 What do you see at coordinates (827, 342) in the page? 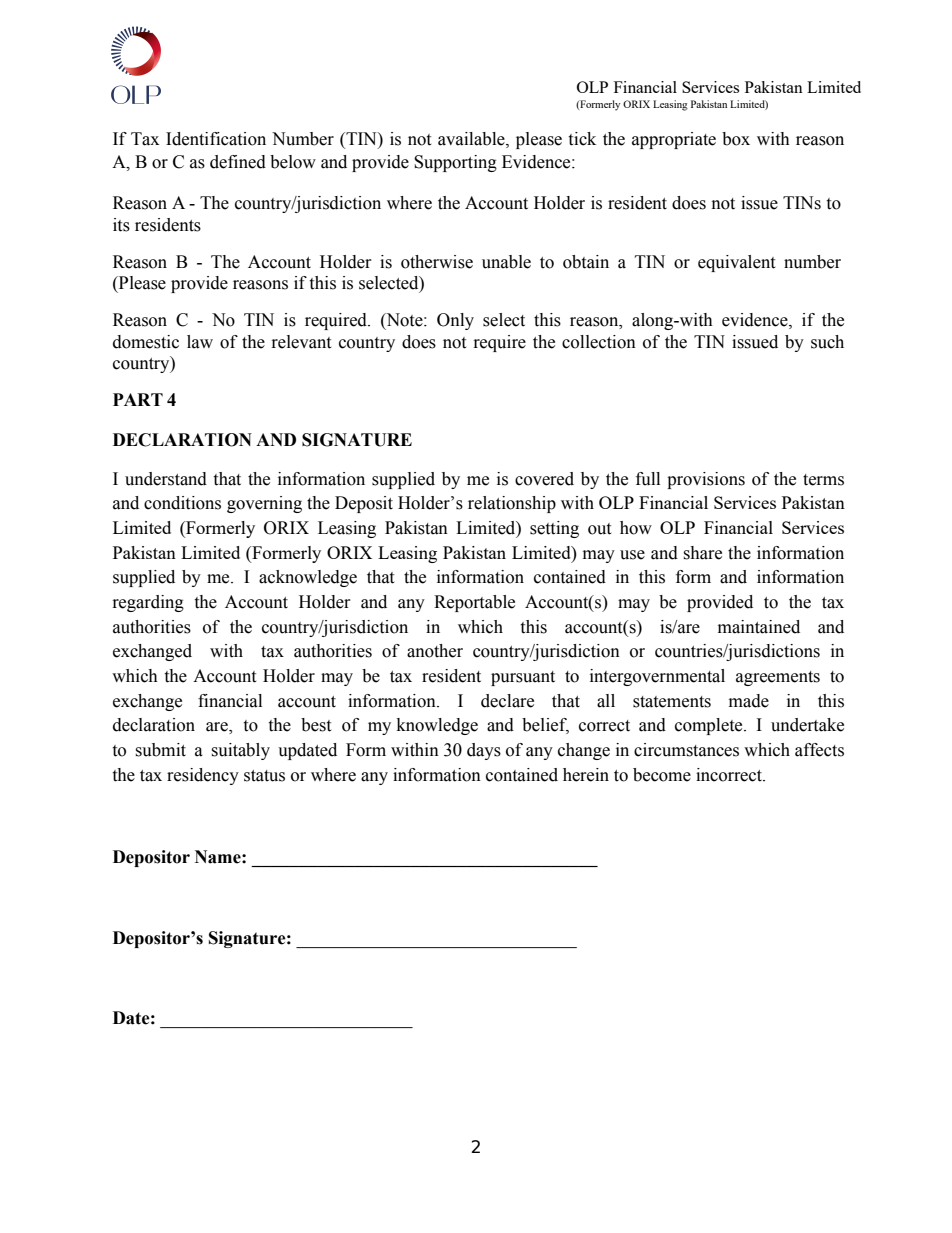
I see `such` at bounding box center [827, 342].
